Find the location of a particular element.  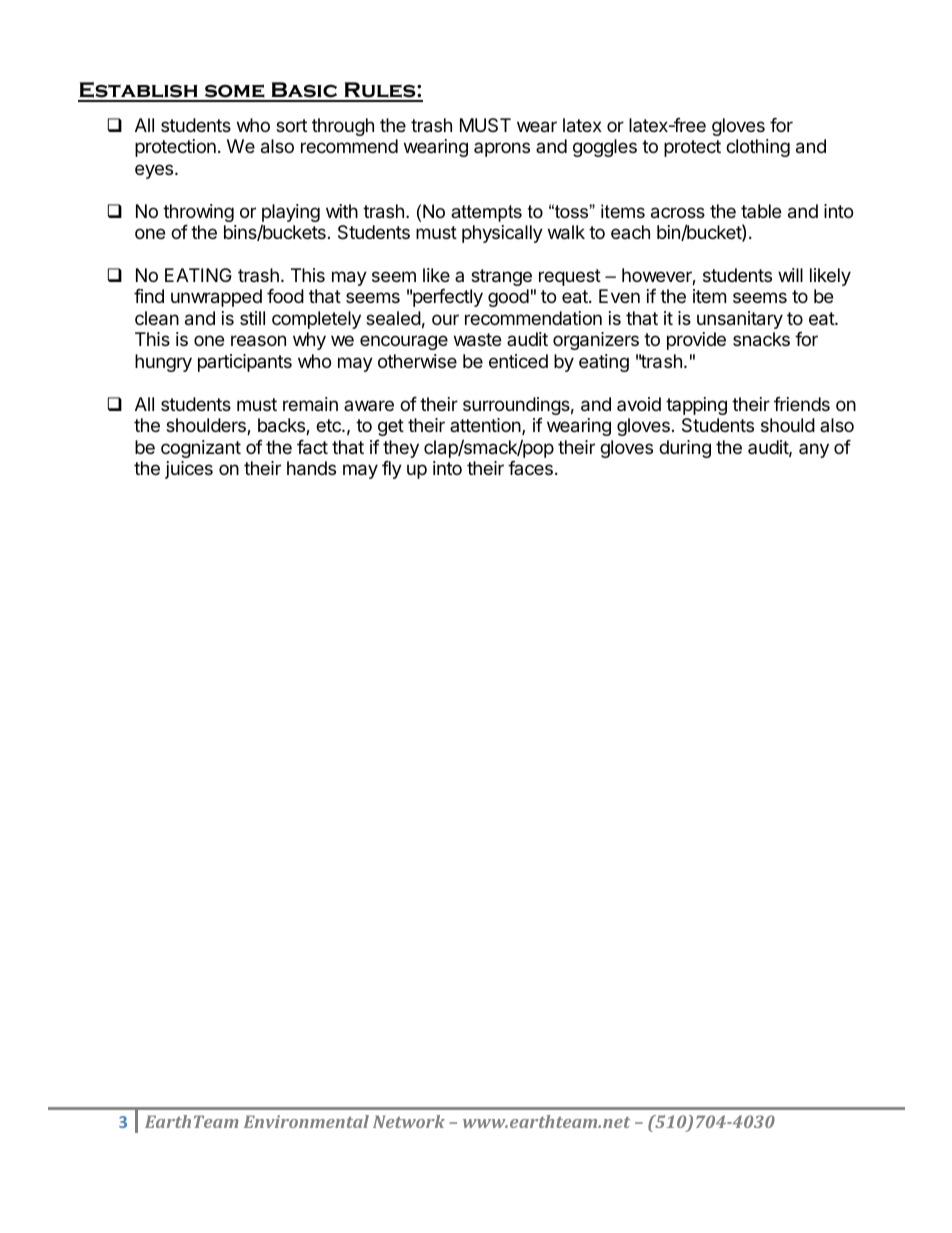

snacks is located at coordinates (761, 339).
